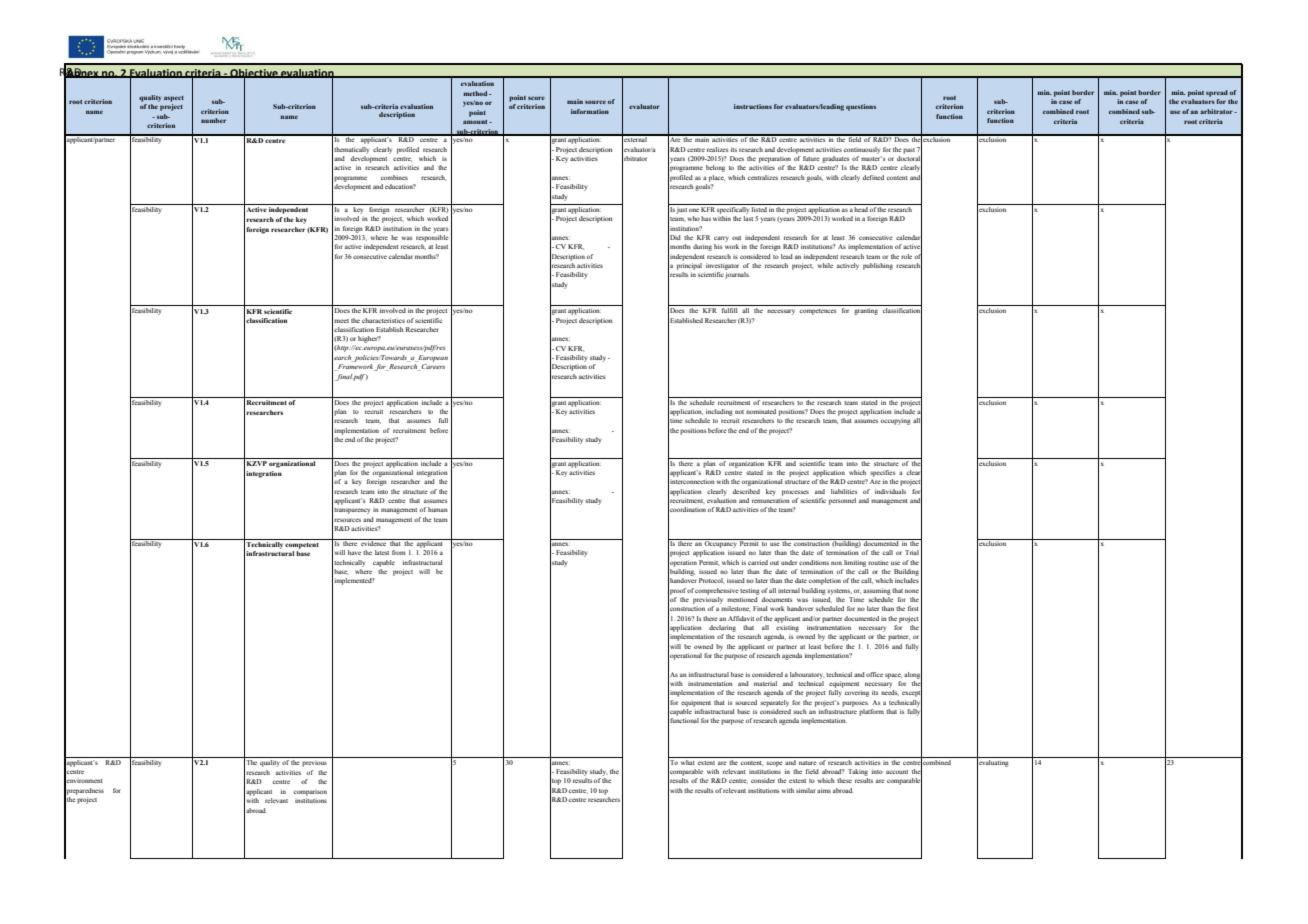  What do you see at coordinates (702, 247) in the screenshot?
I see `during` at bounding box center [702, 247].
